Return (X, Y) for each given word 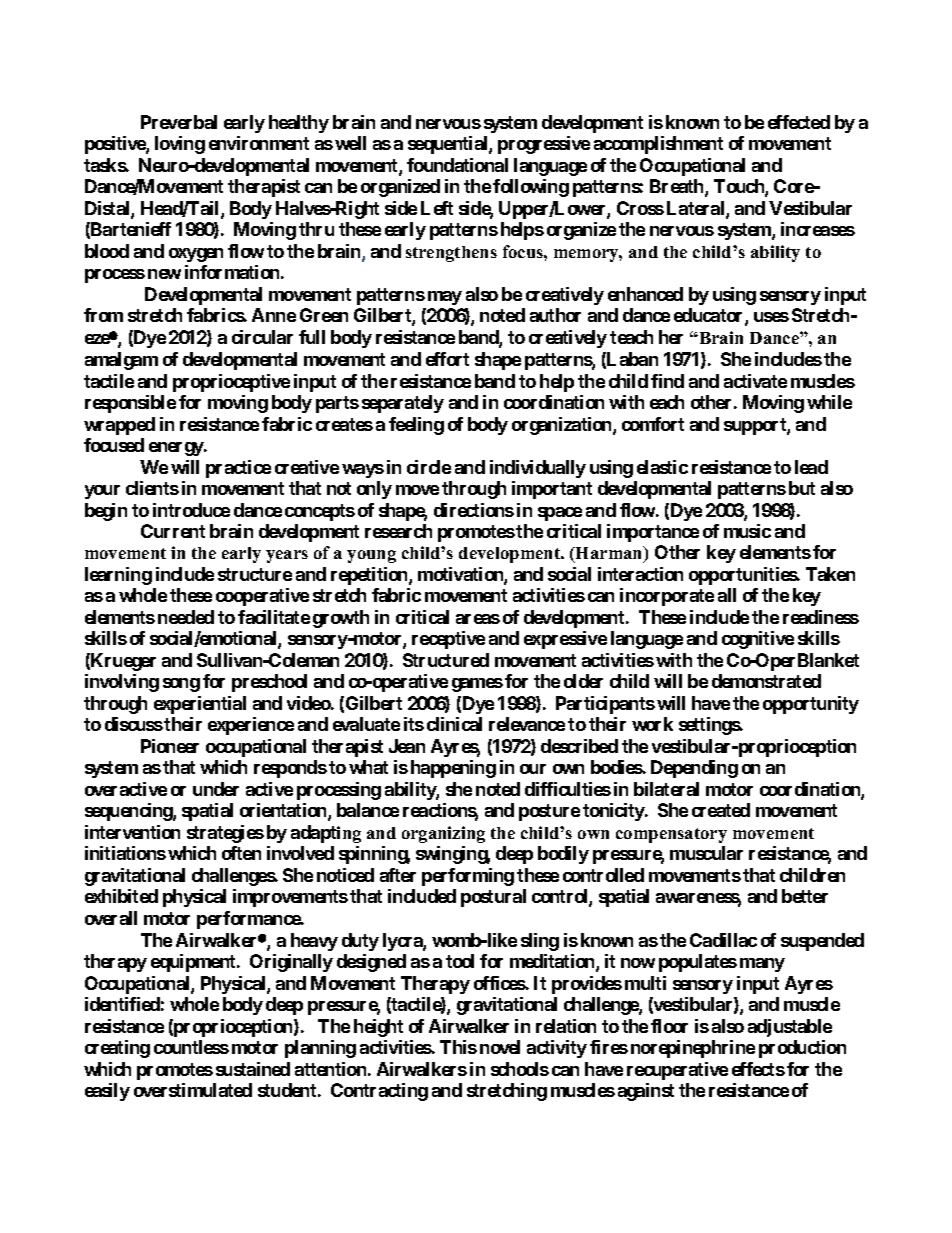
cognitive (758, 640)
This (458, 1047)
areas (478, 619)
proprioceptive (231, 383)
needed (186, 617)
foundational (457, 165)
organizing (443, 834)
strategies (225, 834)
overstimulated (193, 1090)
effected (799, 122)
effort (447, 359)
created (721, 810)
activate (755, 381)
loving (180, 145)
